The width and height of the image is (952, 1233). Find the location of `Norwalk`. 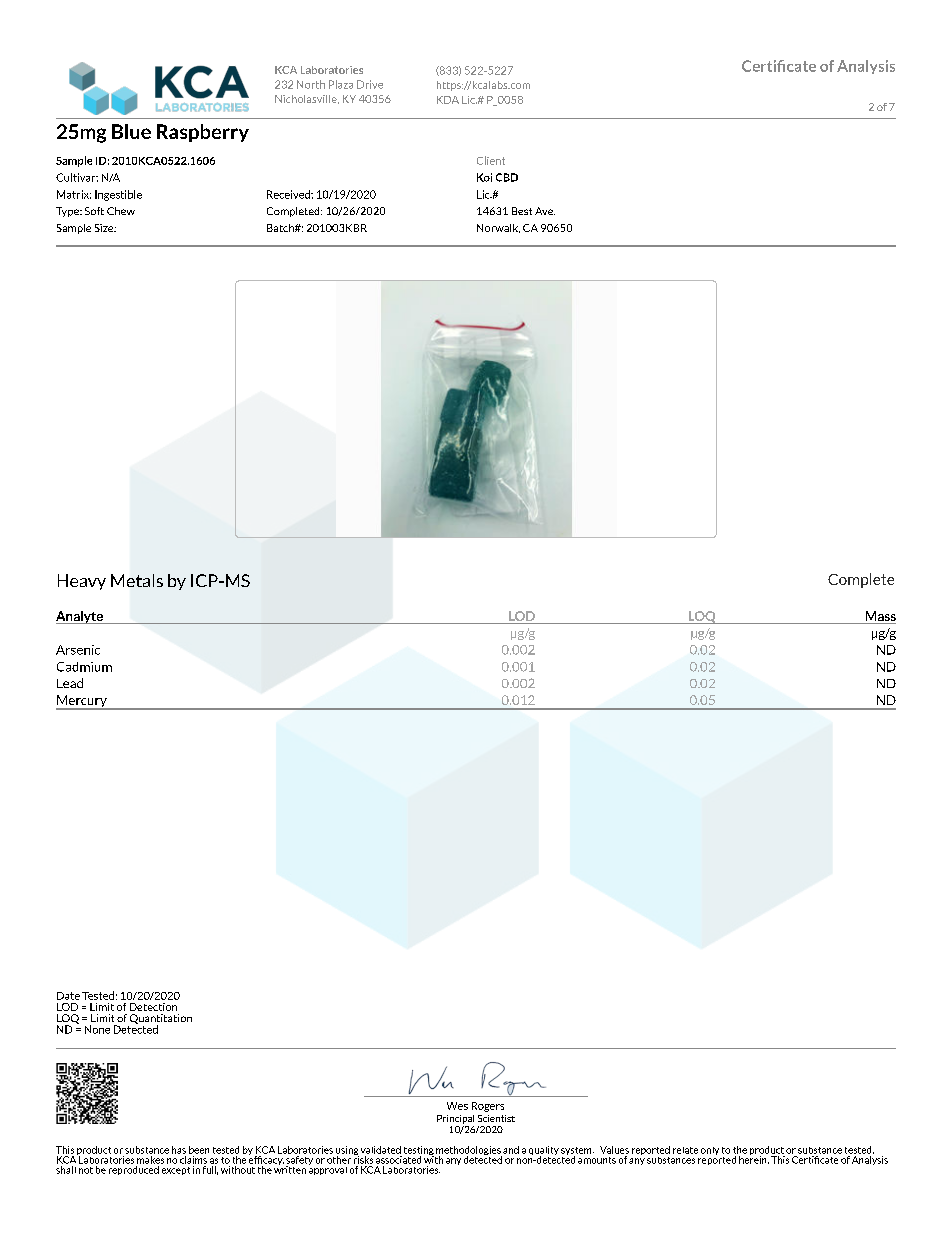

Norwalk is located at coordinates (498, 228).
